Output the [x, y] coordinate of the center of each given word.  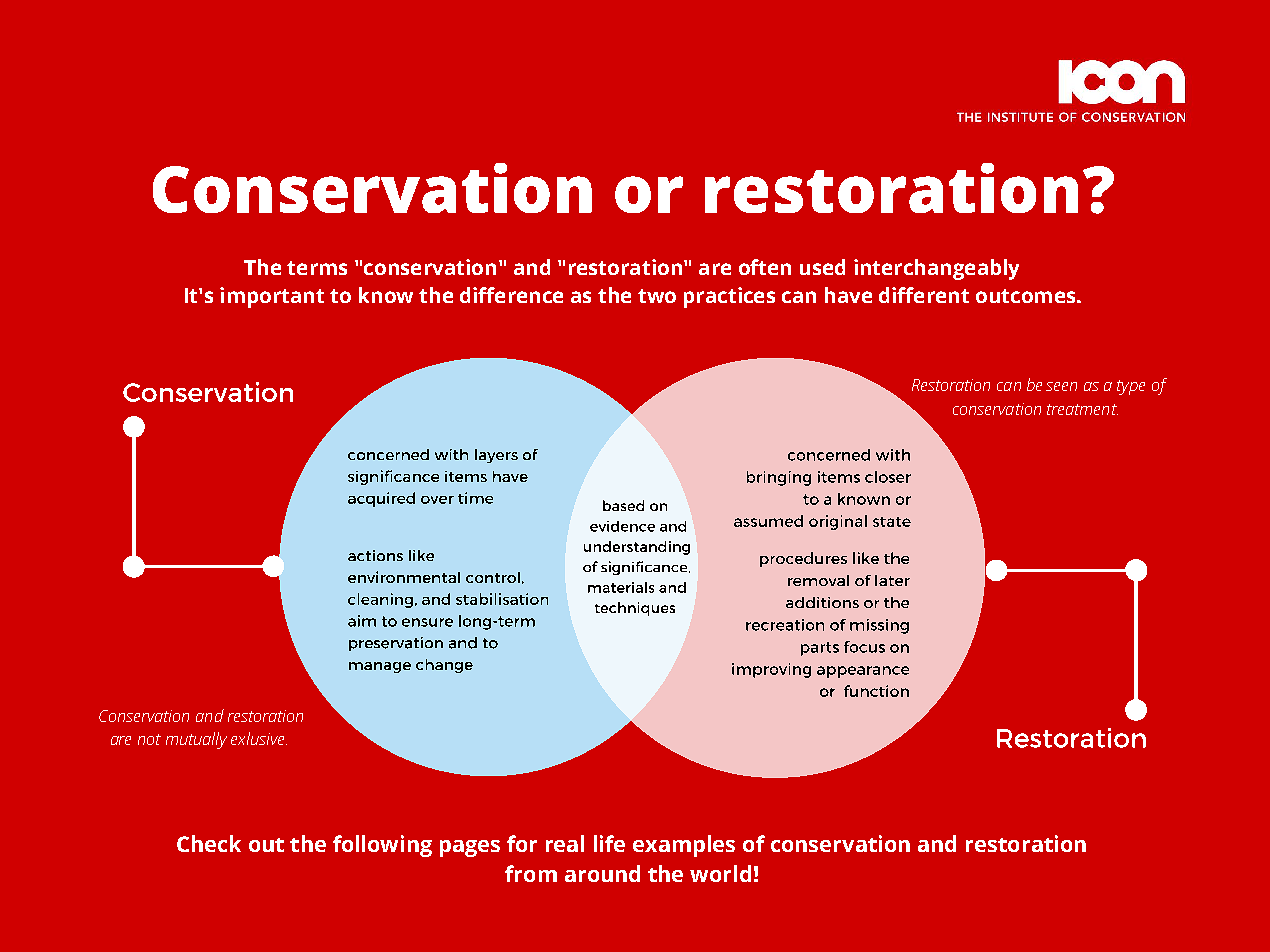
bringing [779, 478]
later [892, 580]
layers [496, 456]
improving [771, 670]
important [272, 297]
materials [621, 587]
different [924, 295]
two [657, 296]
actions [375, 555]
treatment [1082, 409]
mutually [196, 740]
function [876, 691]
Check [209, 843]
